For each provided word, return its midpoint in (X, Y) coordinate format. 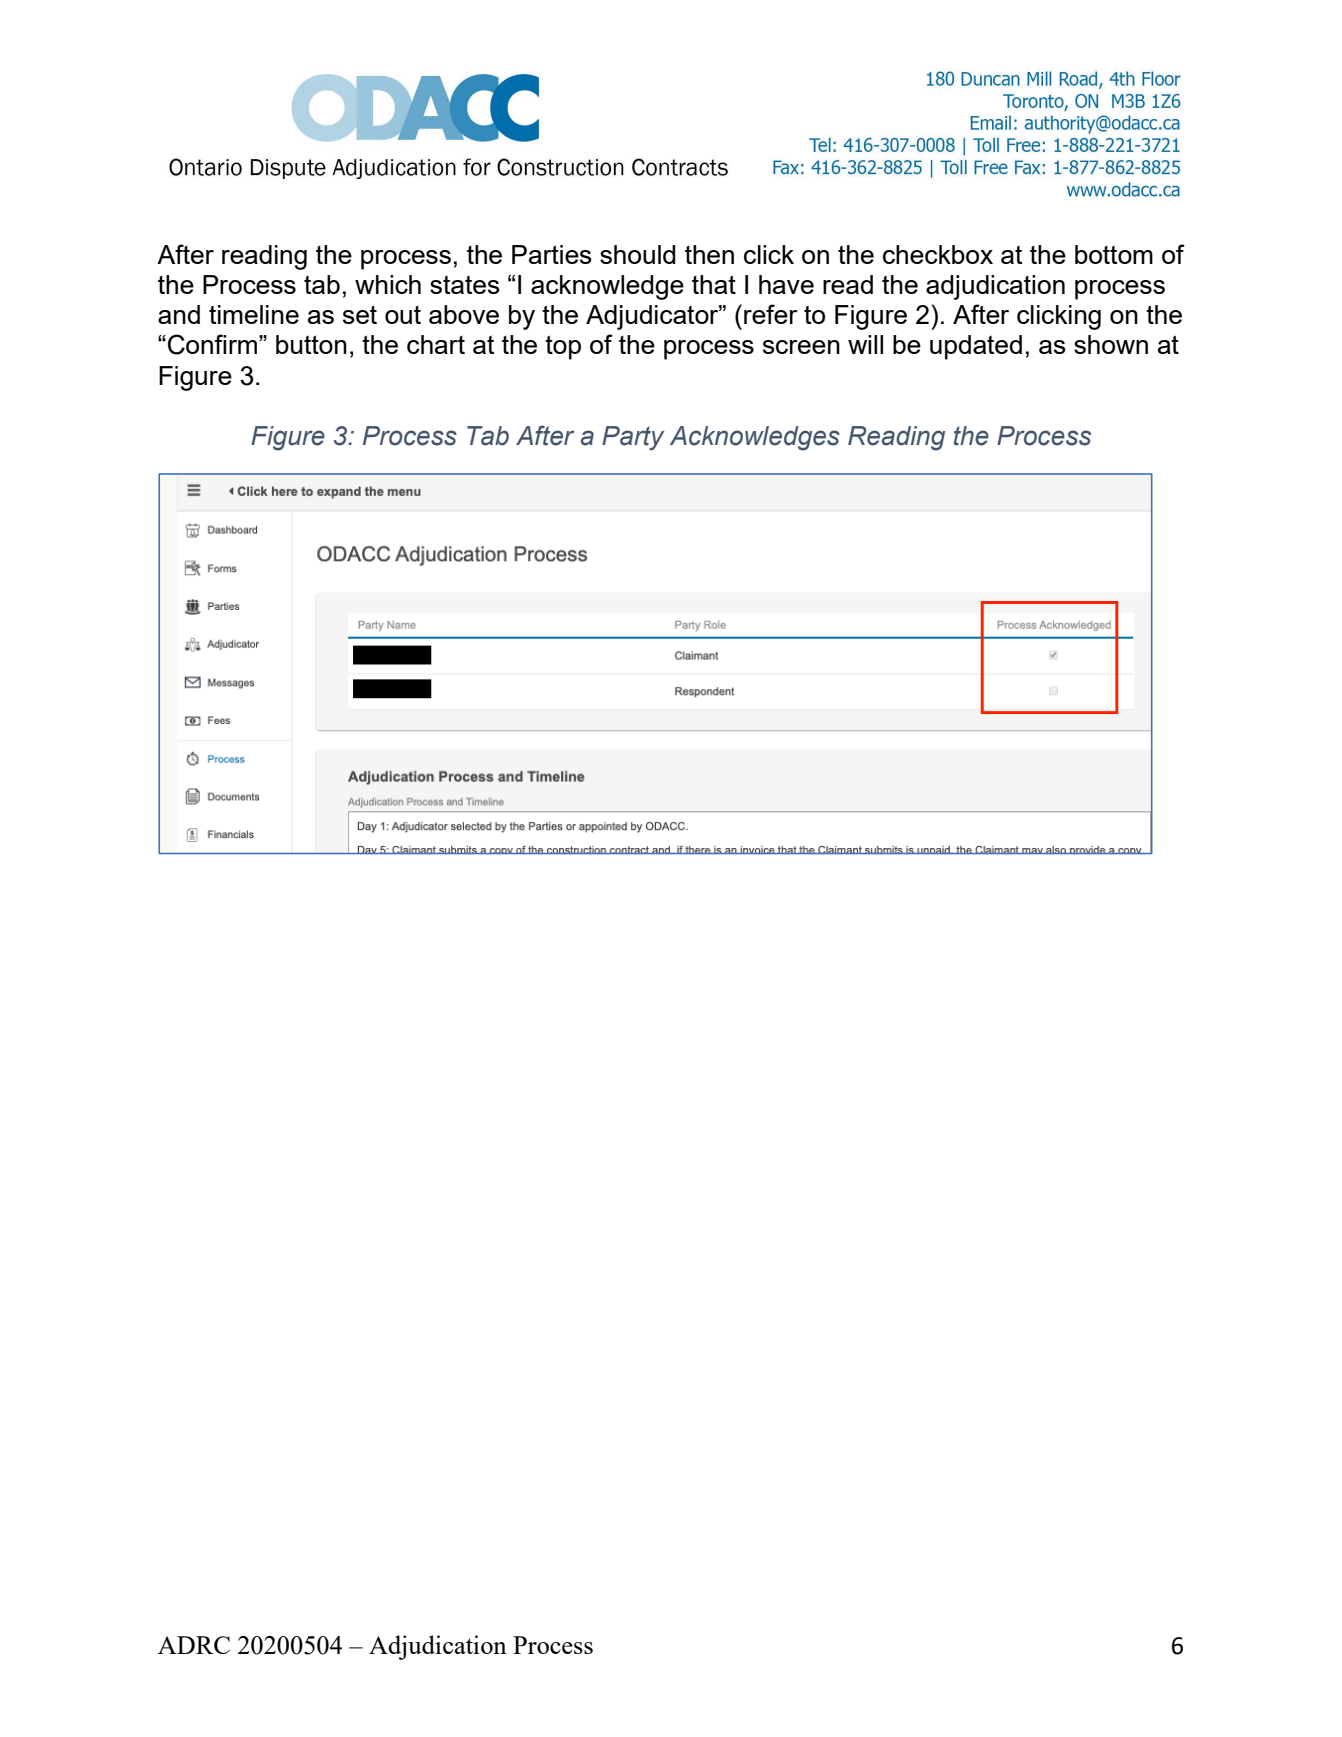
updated (976, 347)
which (388, 284)
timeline (254, 314)
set (360, 315)
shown (1111, 344)
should (638, 254)
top (563, 347)
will (865, 344)
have (786, 284)
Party (633, 438)
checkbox (938, 254)
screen (801, 347)
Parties (552, 254)
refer (771, 314)
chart (436, 344)
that (714, 284)
